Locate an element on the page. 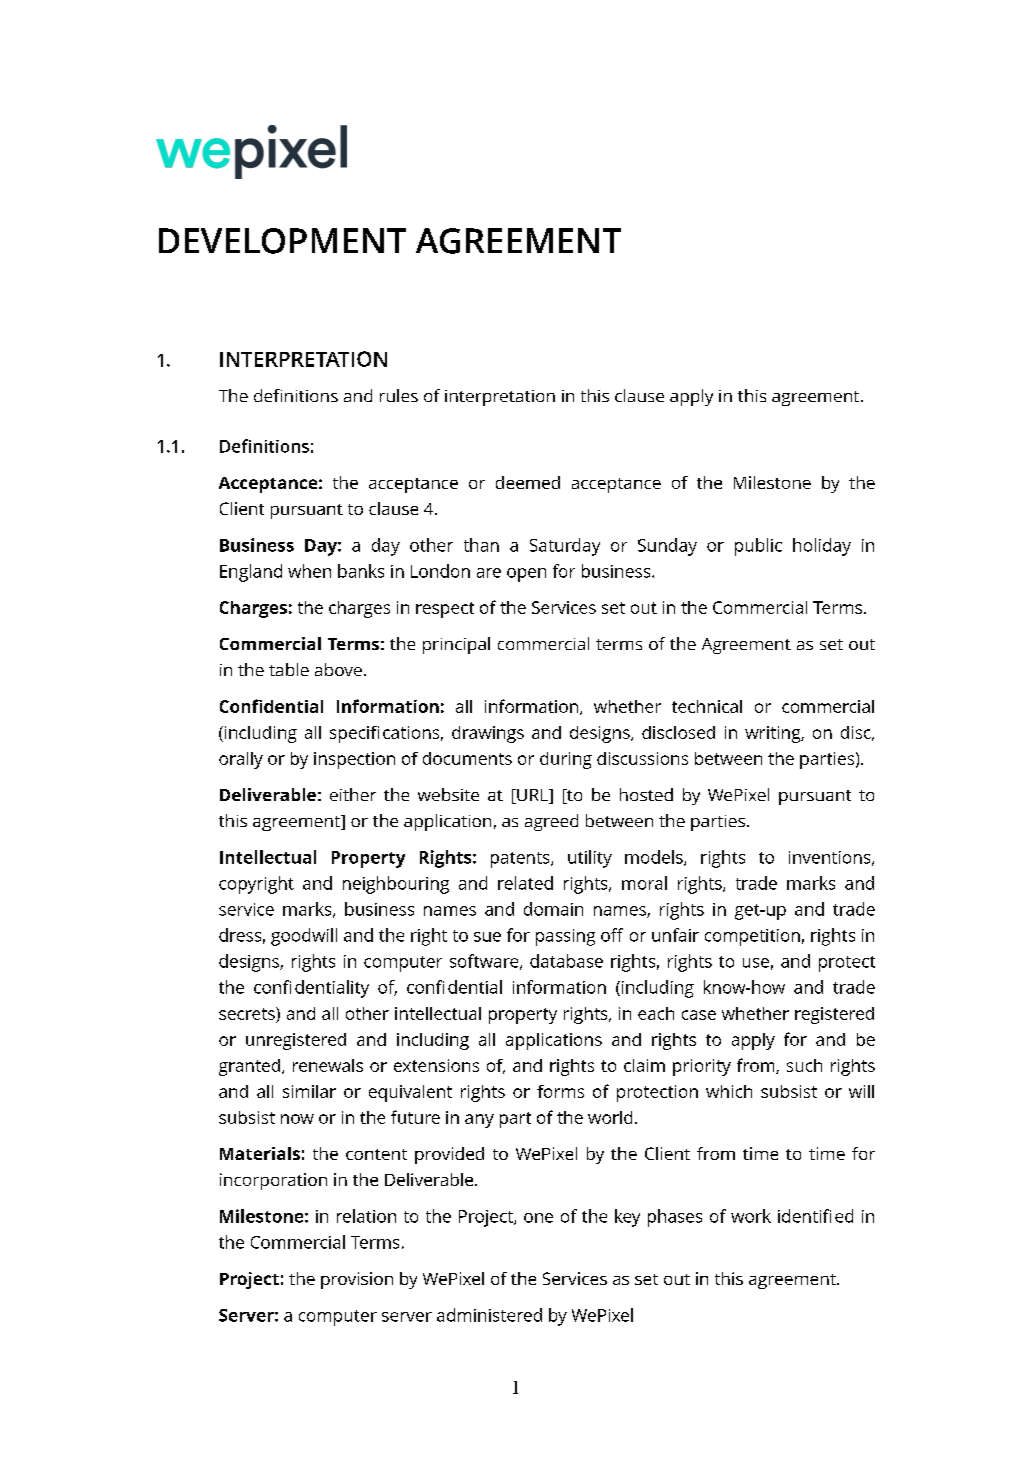 The height and width of the document is (1460, 1032). either is located at coordinates (353, 794).
